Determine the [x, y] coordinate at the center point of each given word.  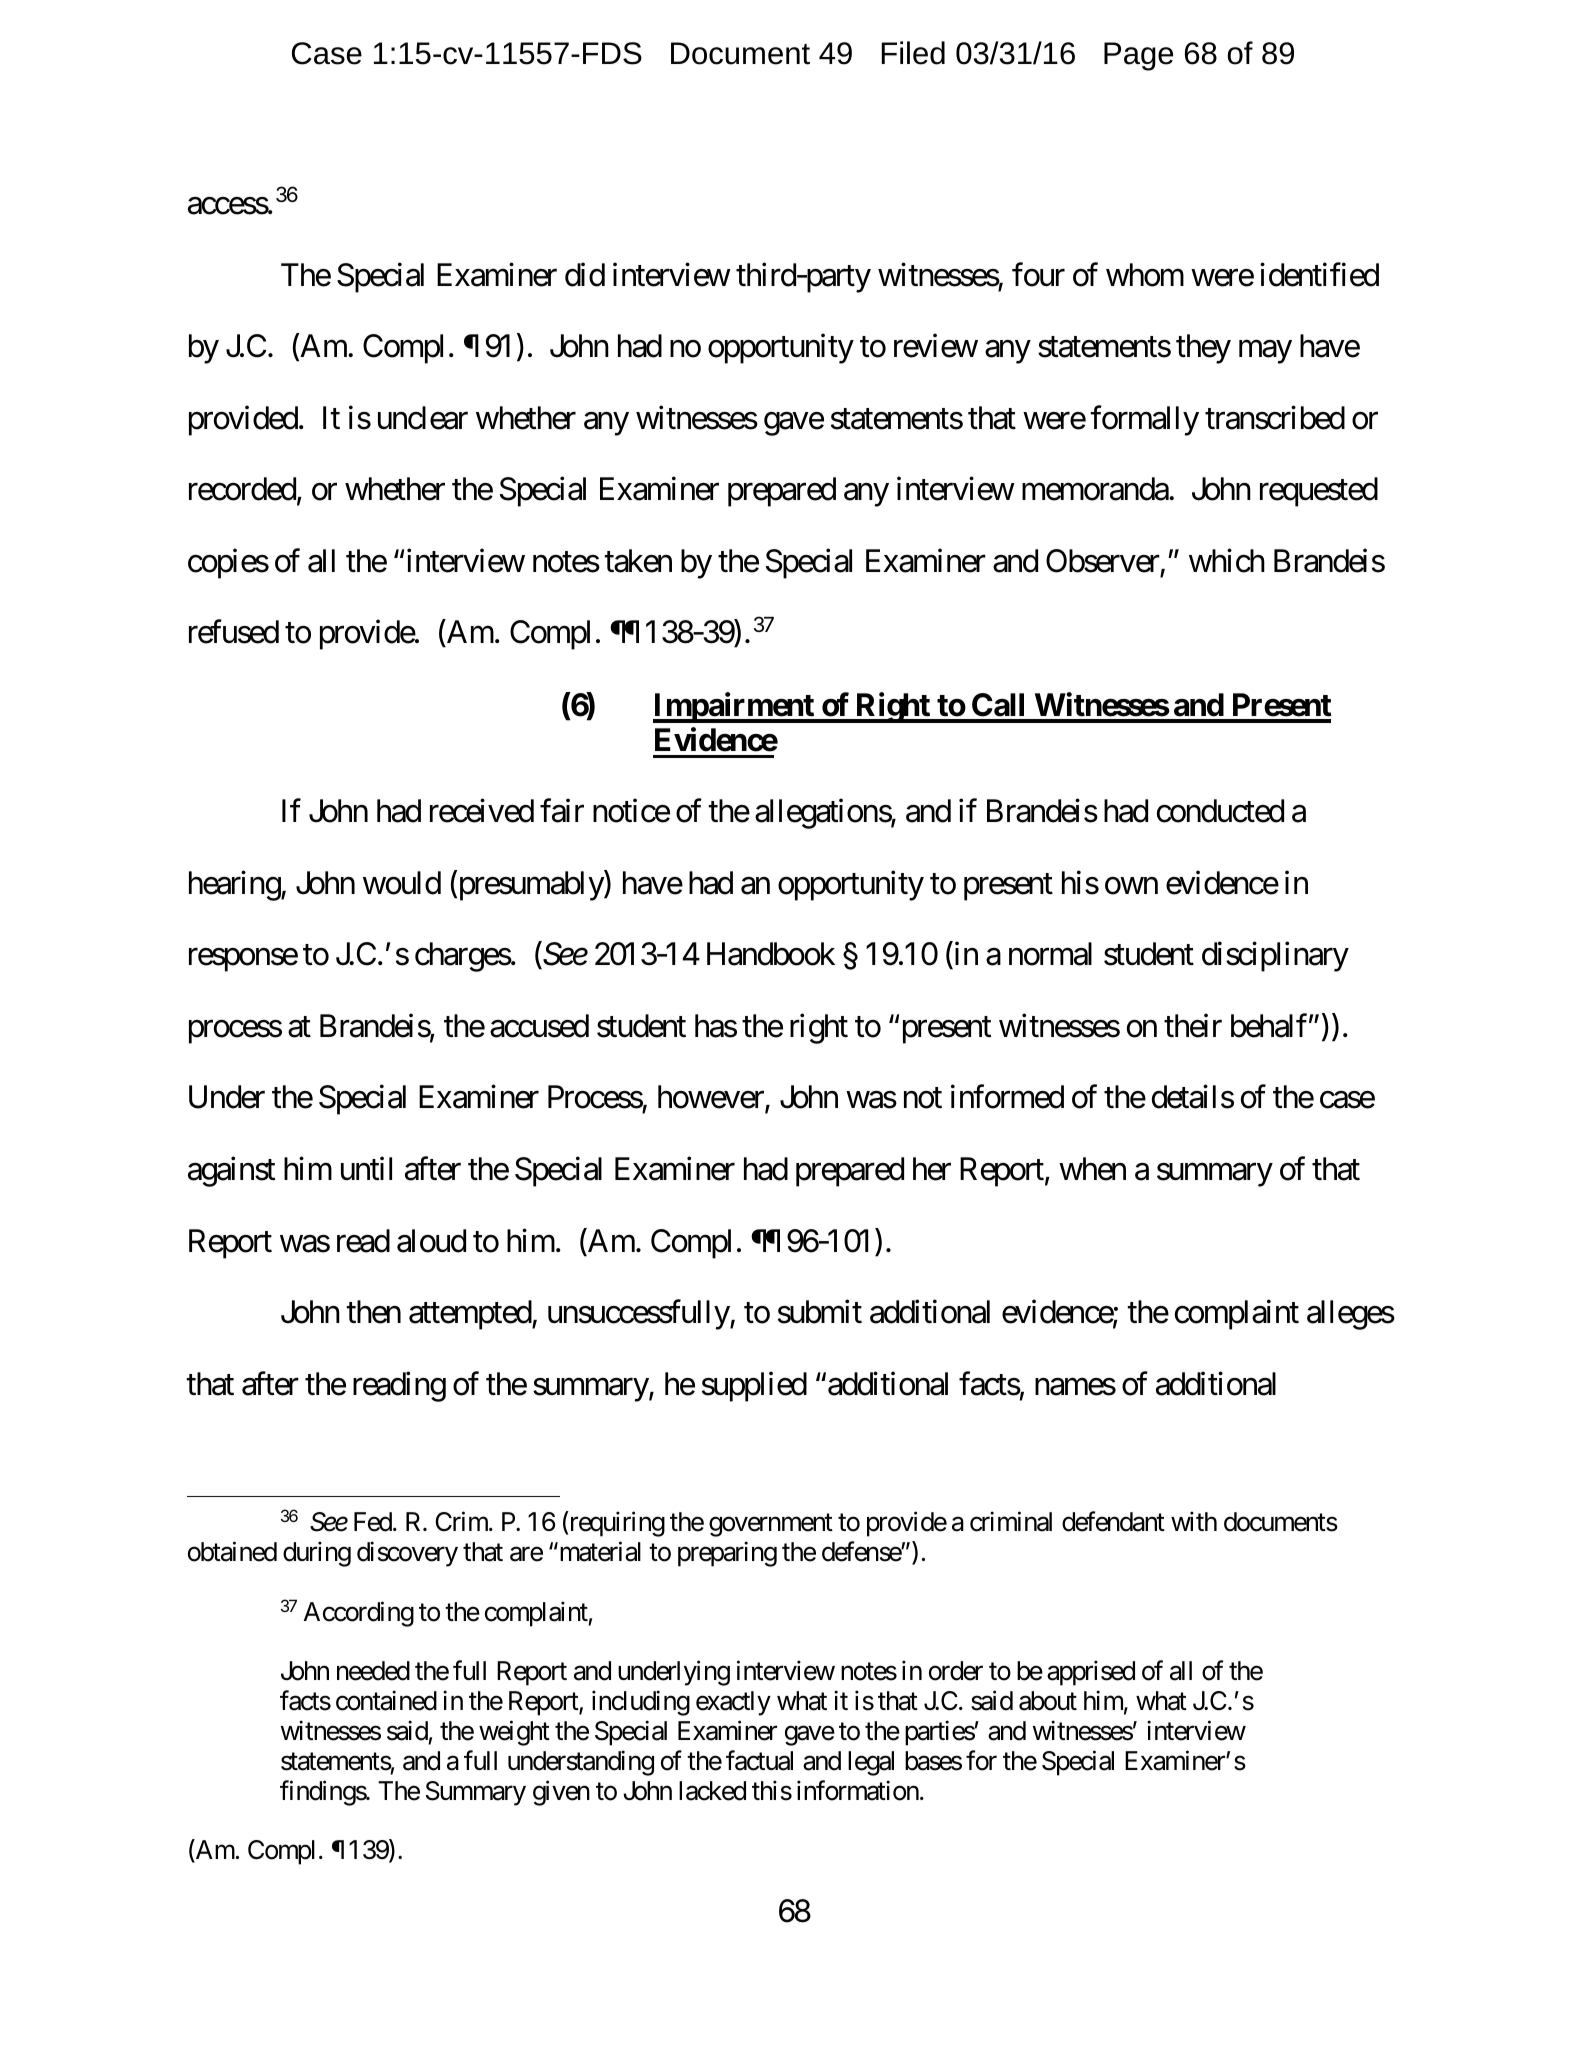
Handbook [771, 954]
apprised [1091, 1673]
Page [1138, 56]
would [402, 883]
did [585, 274]
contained [386, 1701]
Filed [913, 53]
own [1131, 886]
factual [759, 1761]
